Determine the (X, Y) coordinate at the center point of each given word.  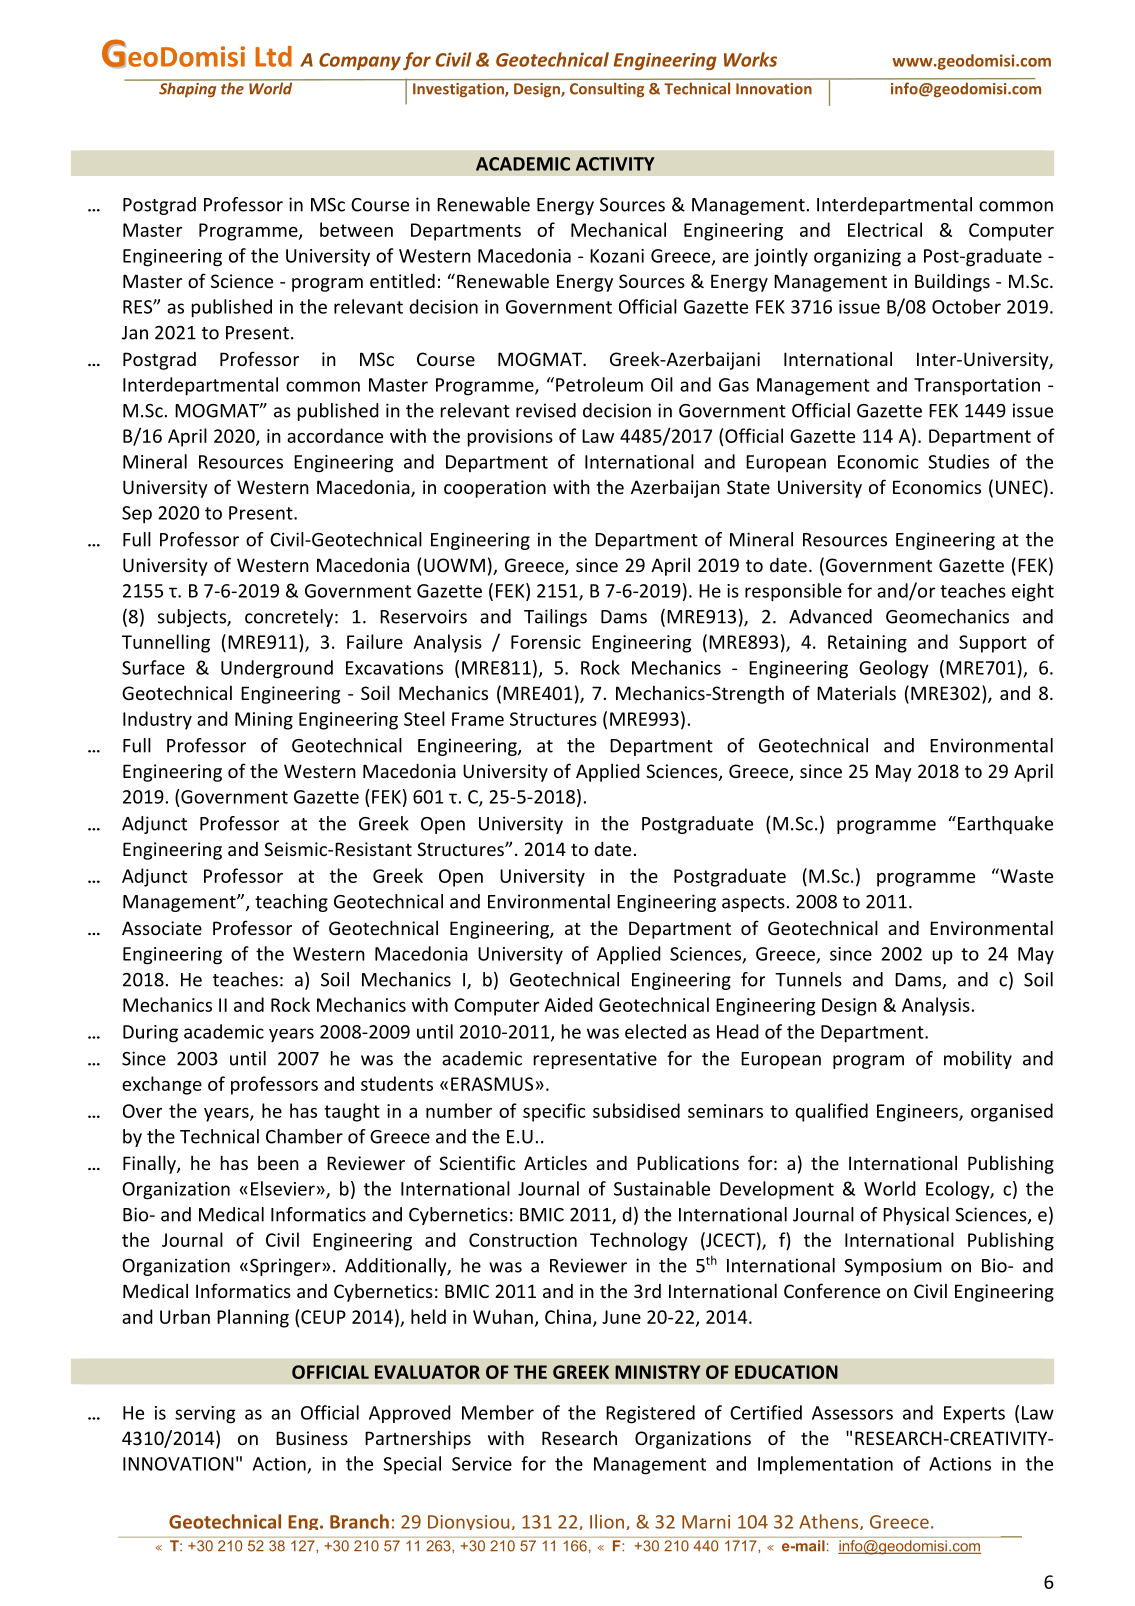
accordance (335, 435)
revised (546, 410)
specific (554, 1112)
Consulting (607, 89)
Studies (958, 461)
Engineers (918, 1113)
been (278, 1162)
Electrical (885, 229)
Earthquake (1005, 825)
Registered (650, 1414)
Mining (264, 721)
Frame (478, 719)
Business (312, 1438)
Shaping (188, 89)
